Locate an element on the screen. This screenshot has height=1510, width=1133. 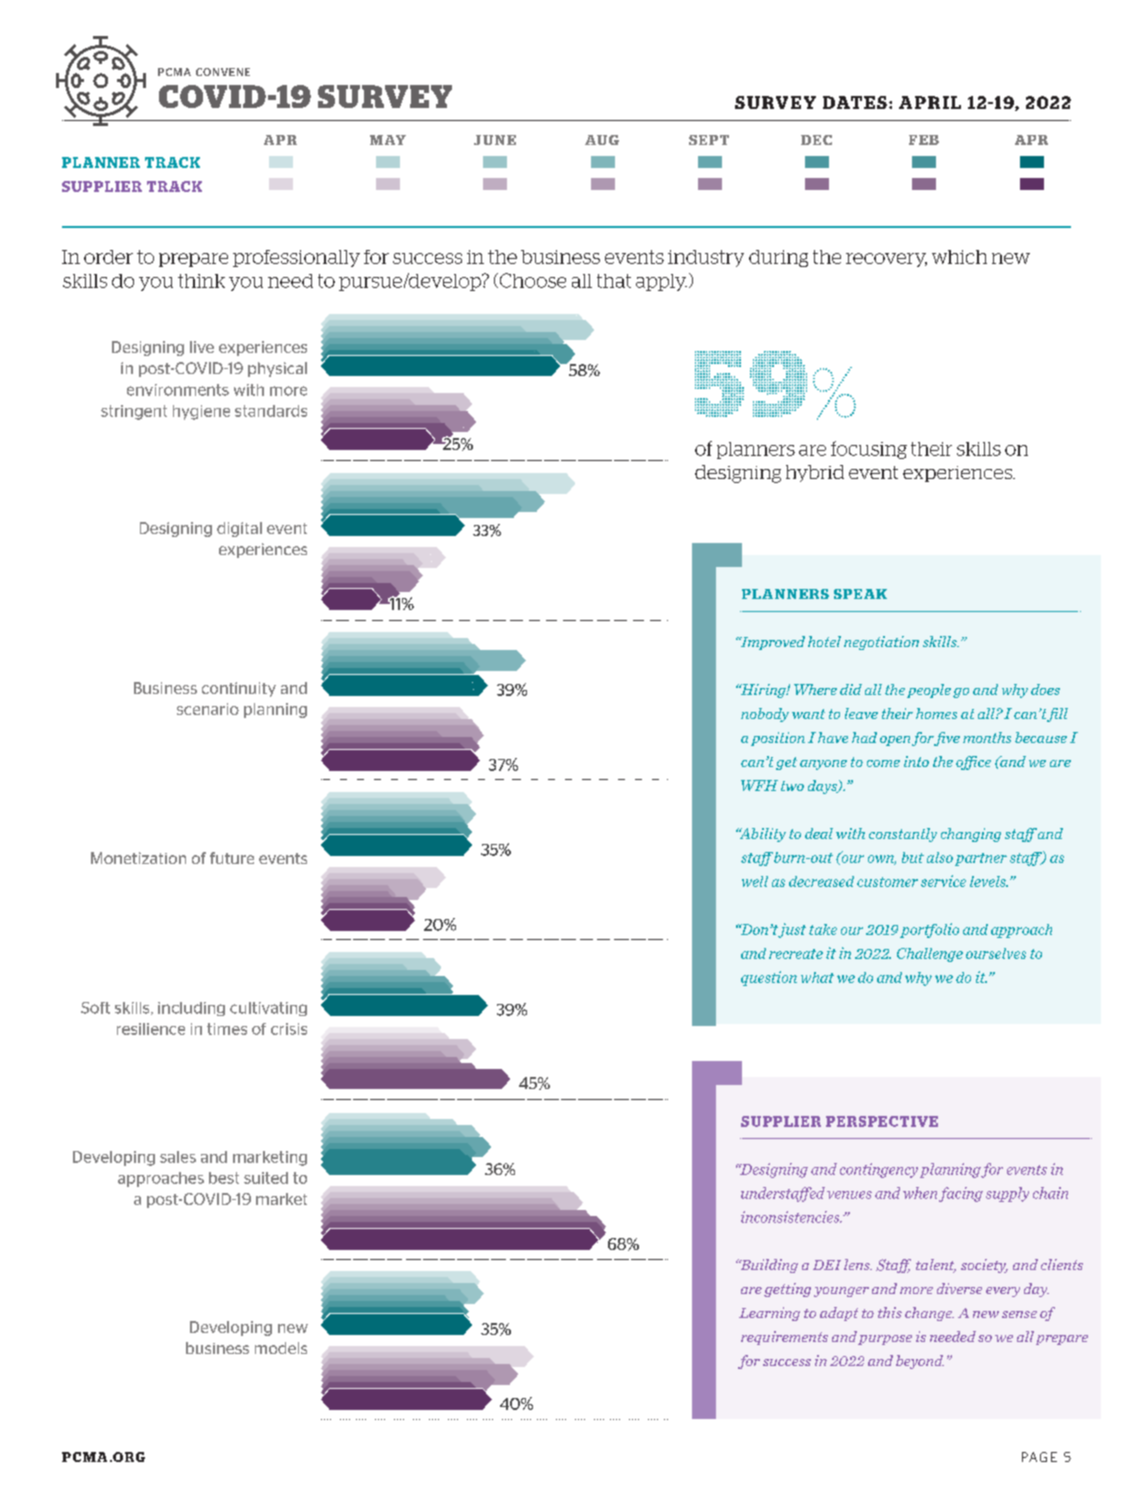
nobody is located at coordinates (765, 715).
